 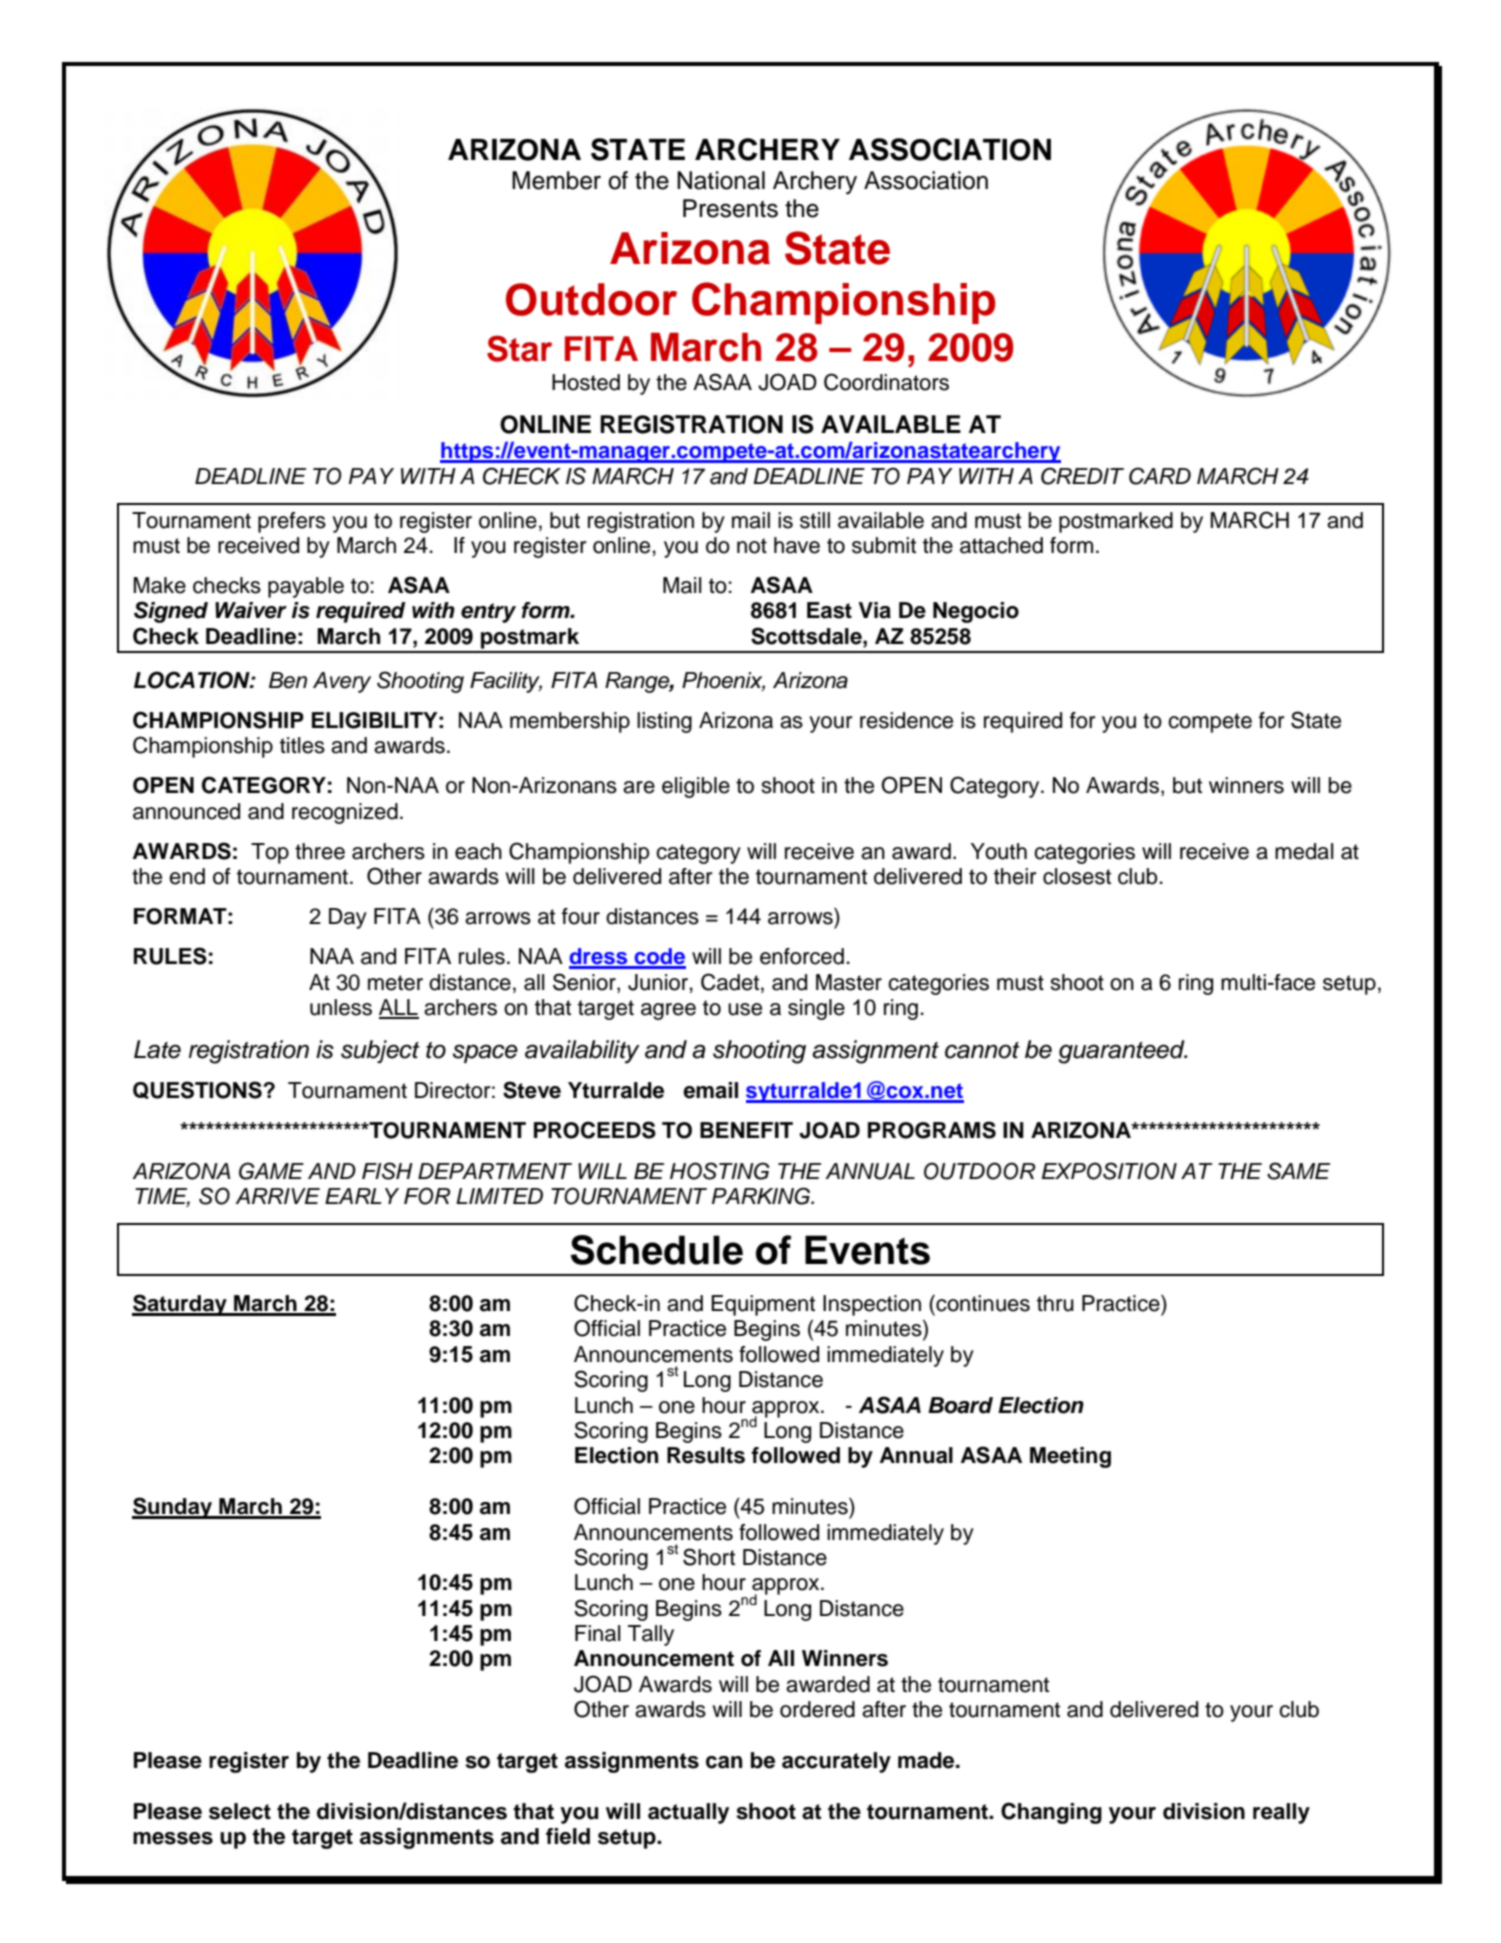 What do you see at coordinates (519, 348) in the screenshot?
I see `Star` at bounding box center [519, 348].
